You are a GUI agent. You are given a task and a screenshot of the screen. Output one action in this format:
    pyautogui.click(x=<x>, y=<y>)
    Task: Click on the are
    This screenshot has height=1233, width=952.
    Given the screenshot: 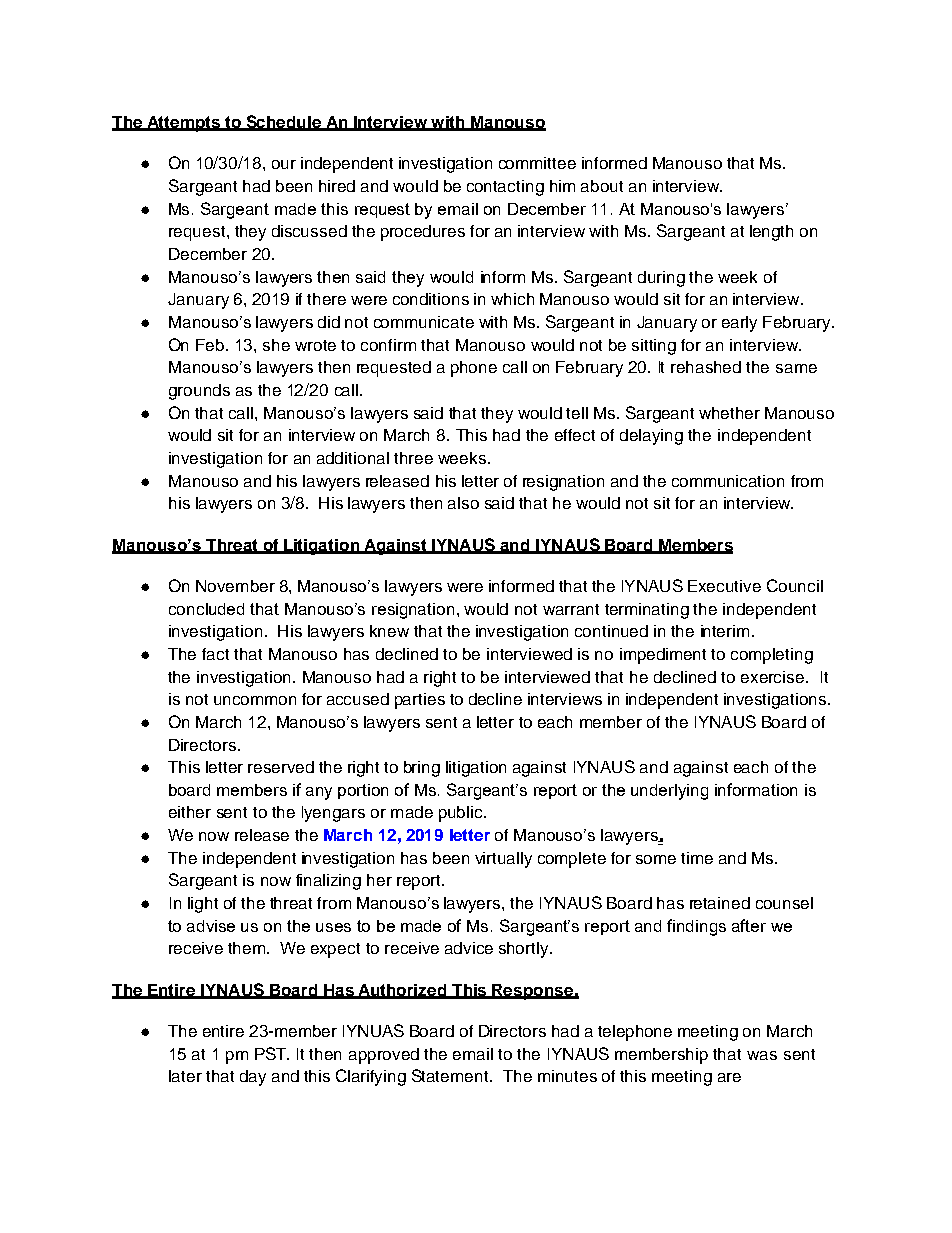 What is the action you would take?
    pyautogui.click(x=729, y=1077)
